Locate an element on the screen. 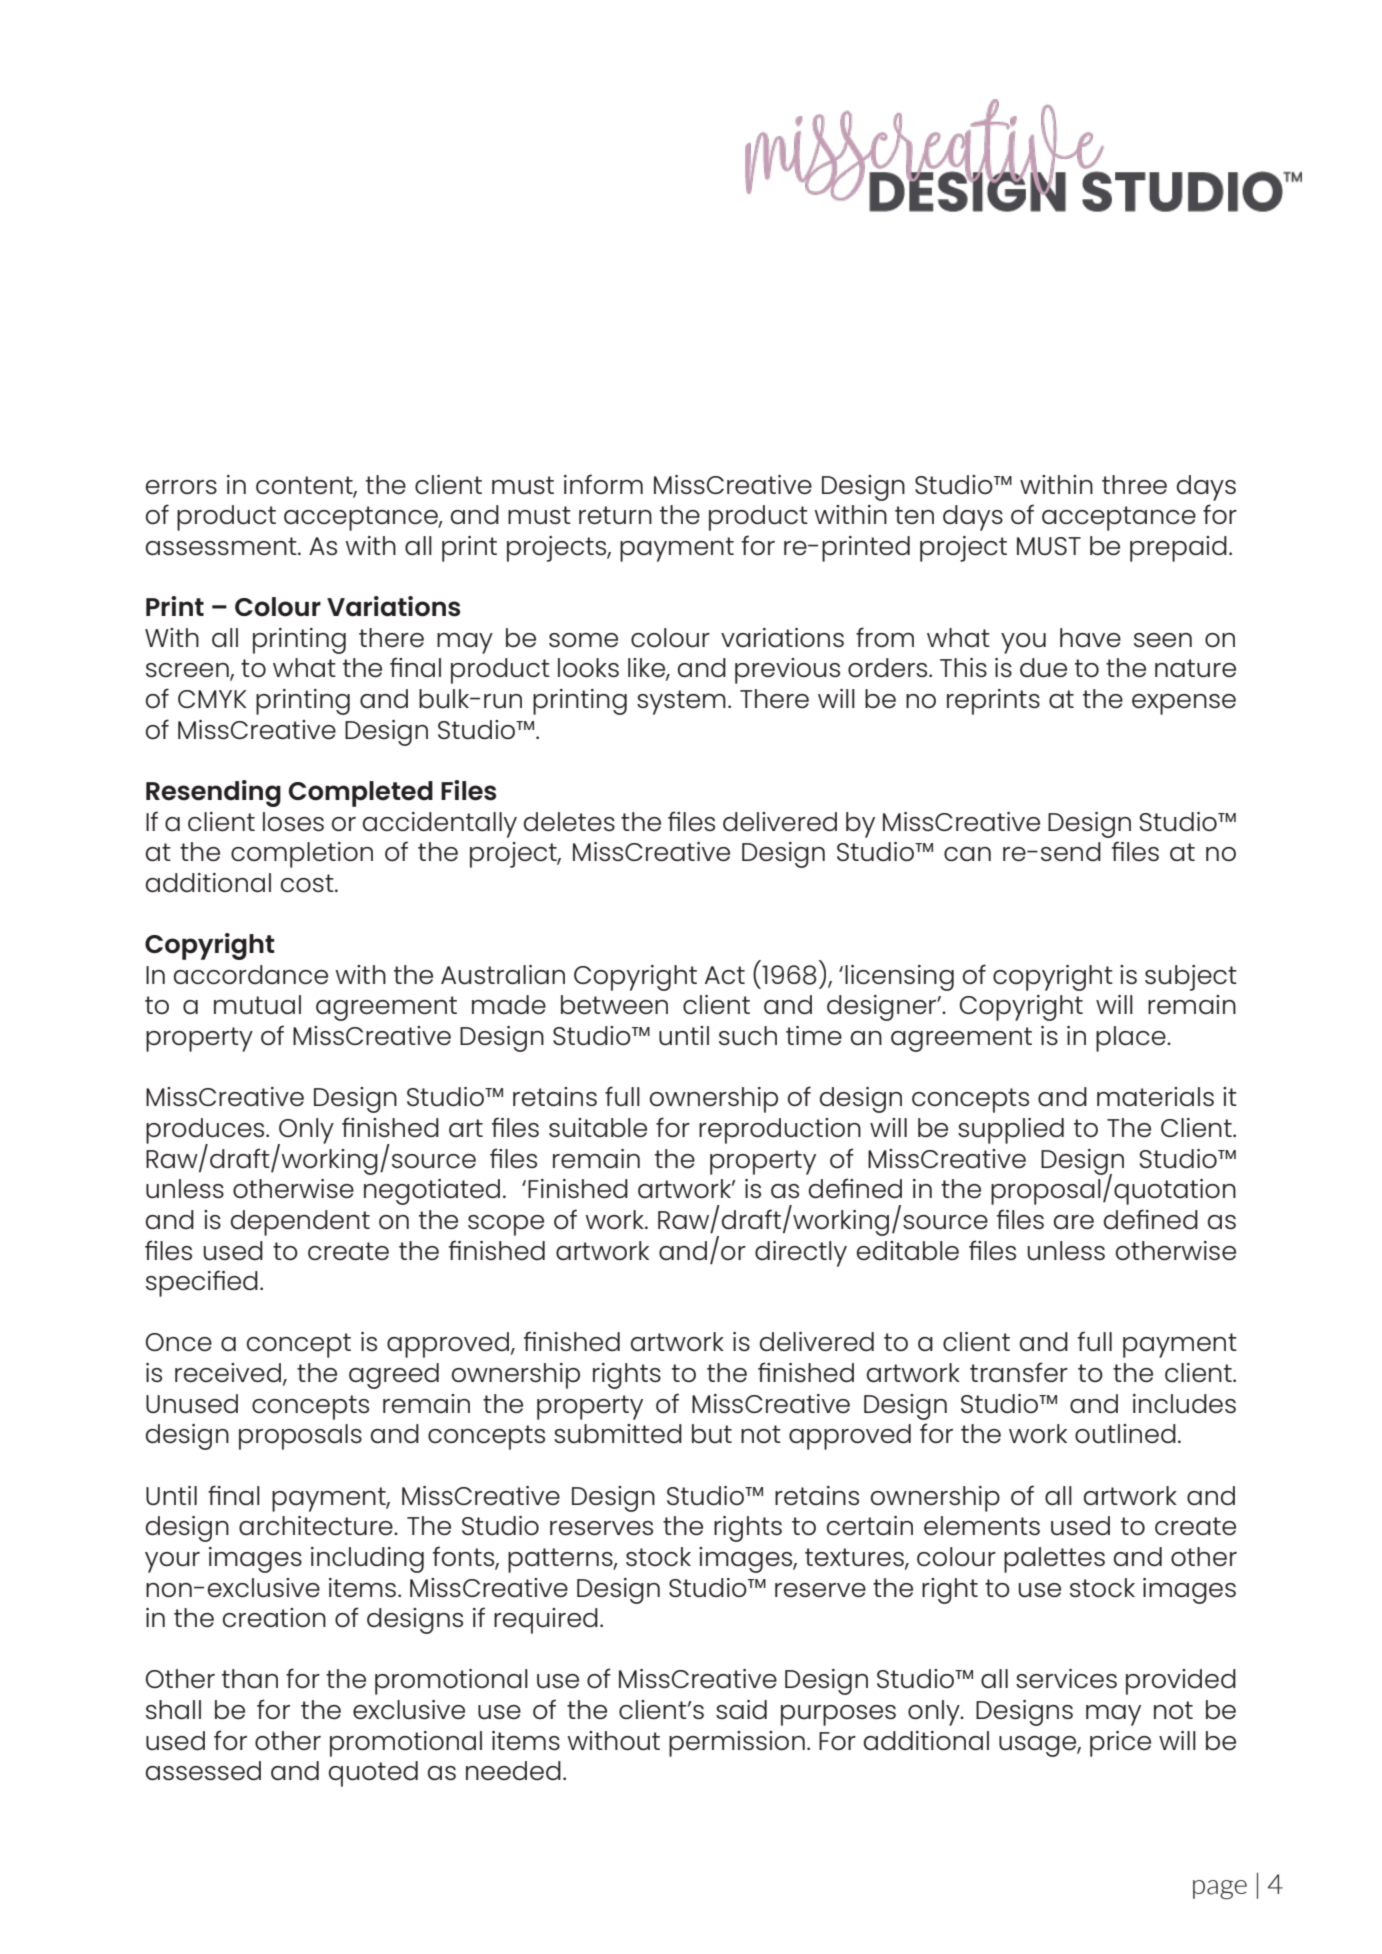  permission is located at coordinates (737, 1744).
